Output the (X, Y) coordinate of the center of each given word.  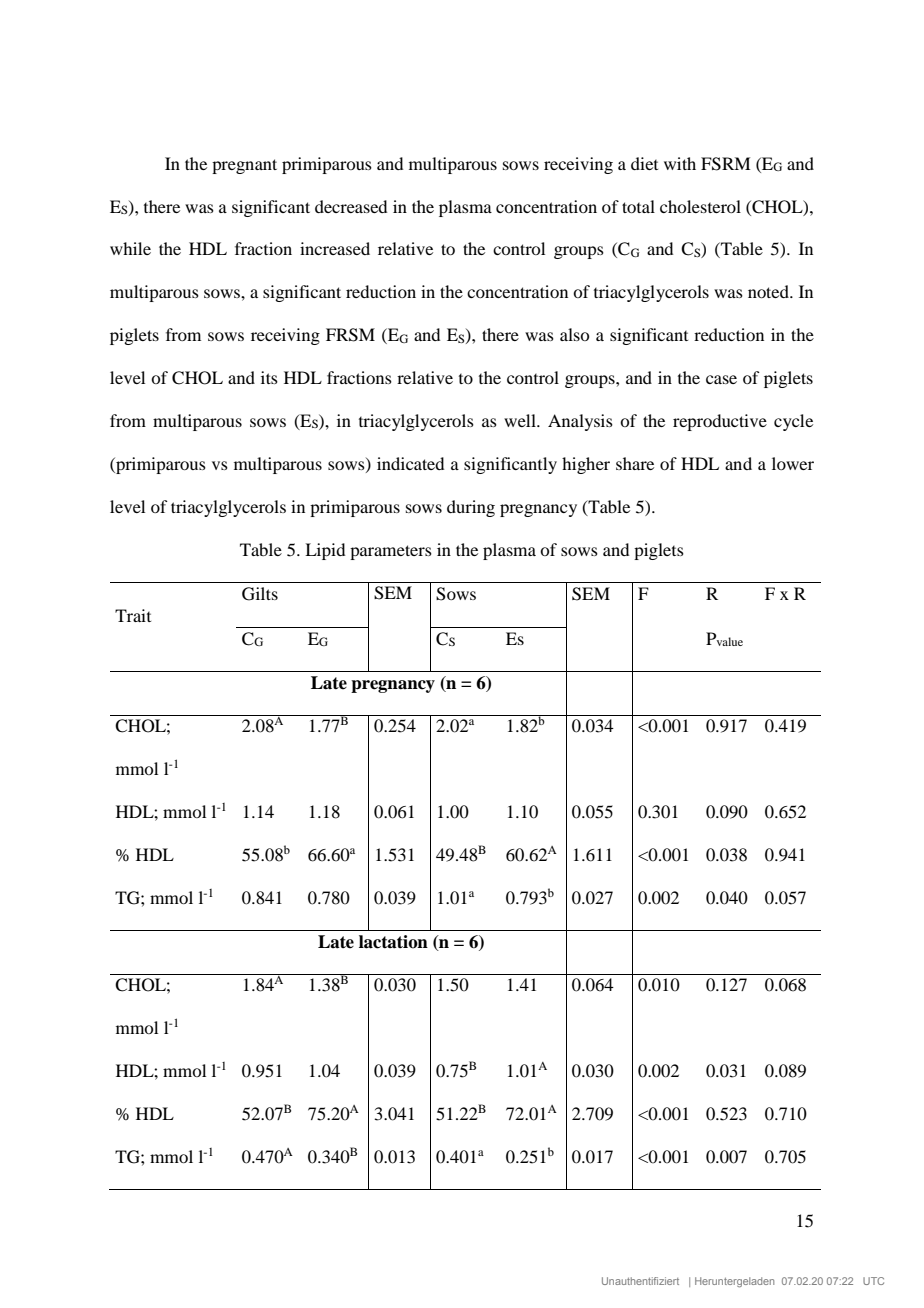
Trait (133, 615)
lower (793, 463)
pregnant (244, 166)
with (680, 163)
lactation (393, 942)
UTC (873, 1281)
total (638, 206)
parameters (391, 552)
